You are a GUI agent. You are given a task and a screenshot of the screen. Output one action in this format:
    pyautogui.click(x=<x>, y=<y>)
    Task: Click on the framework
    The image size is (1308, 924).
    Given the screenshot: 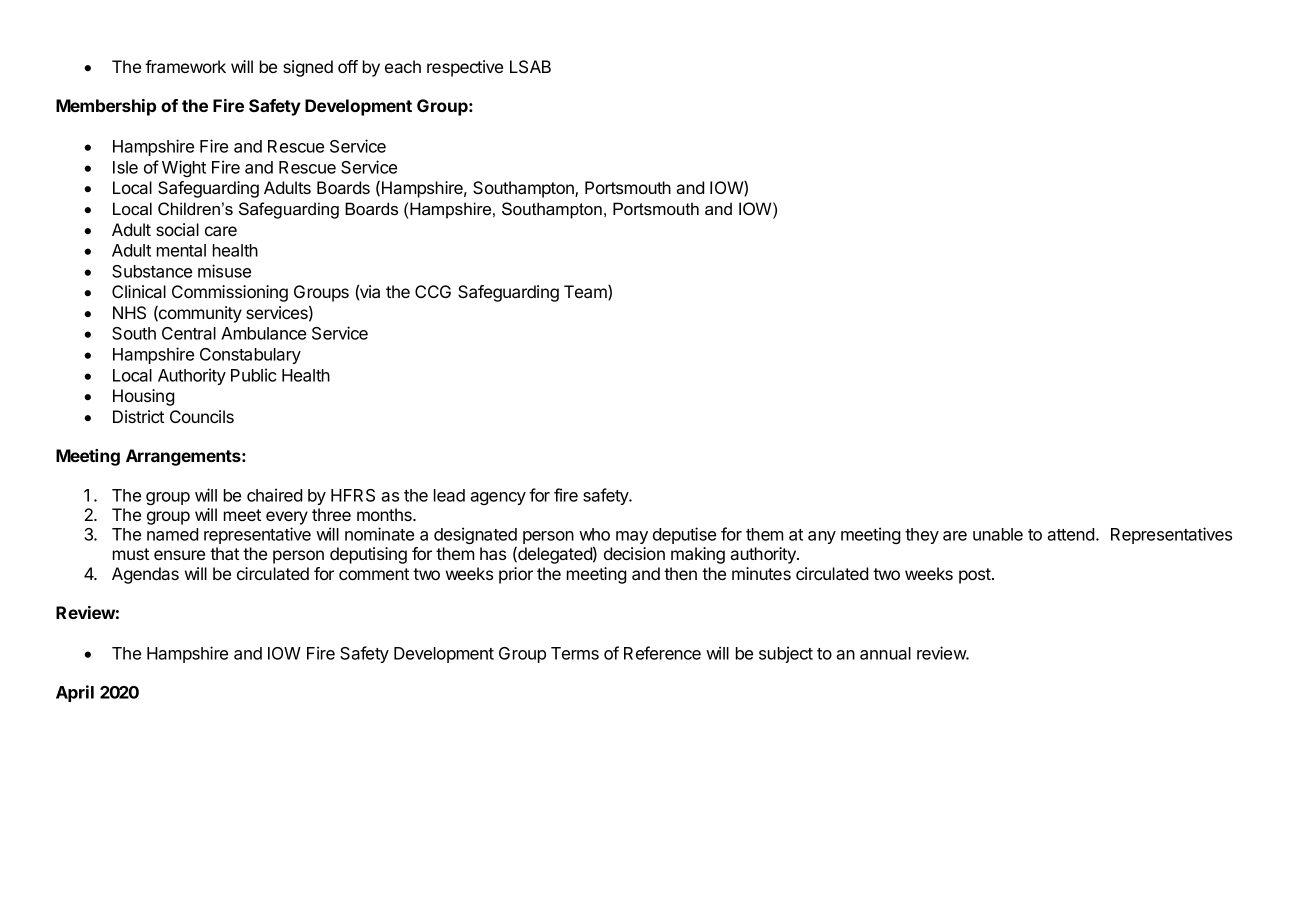 What is the action you would take?
    pyautogui.click(x=185, y=66)
